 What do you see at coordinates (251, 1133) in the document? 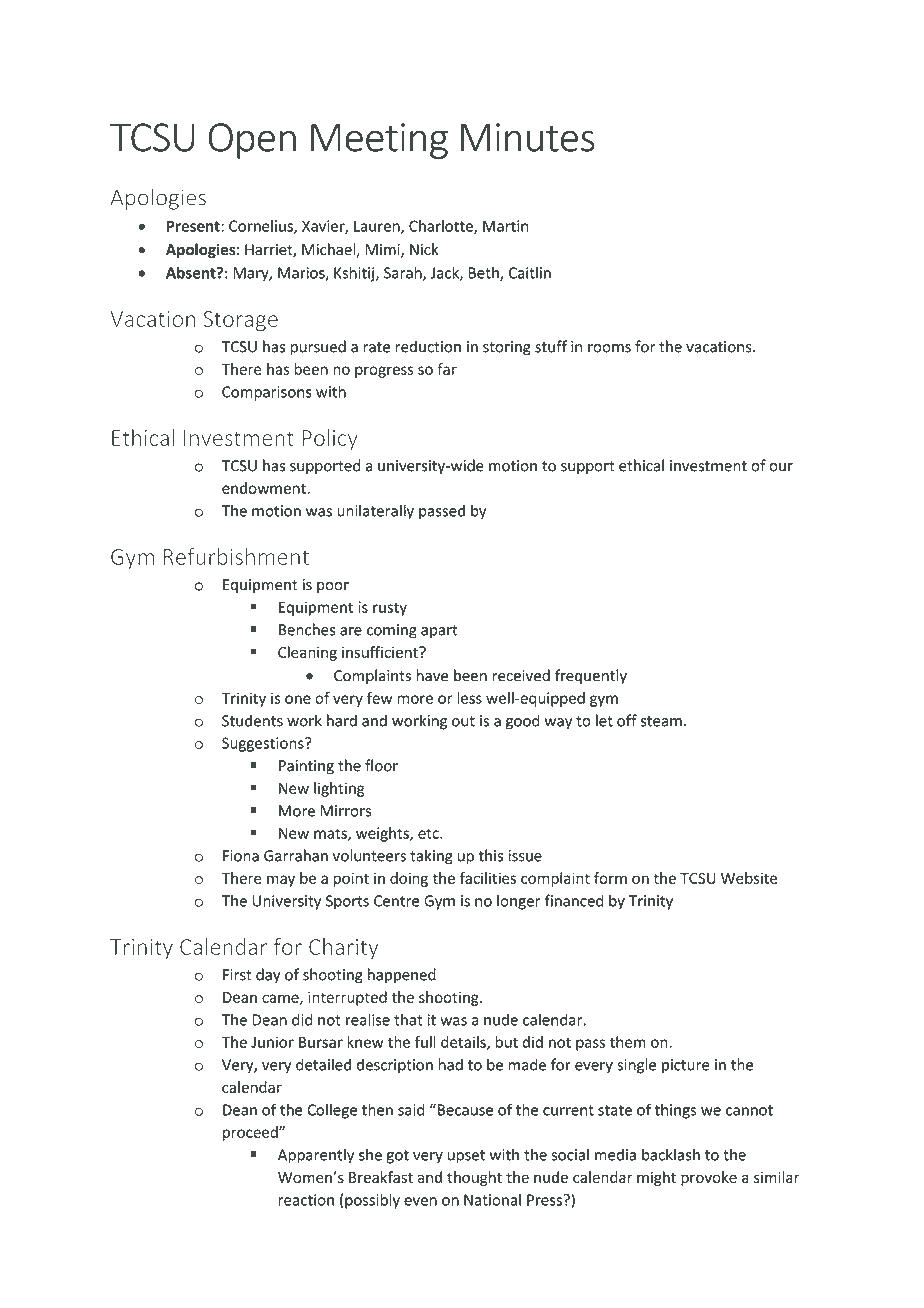
I see `proceed` at bounding box center [251, 1133].
